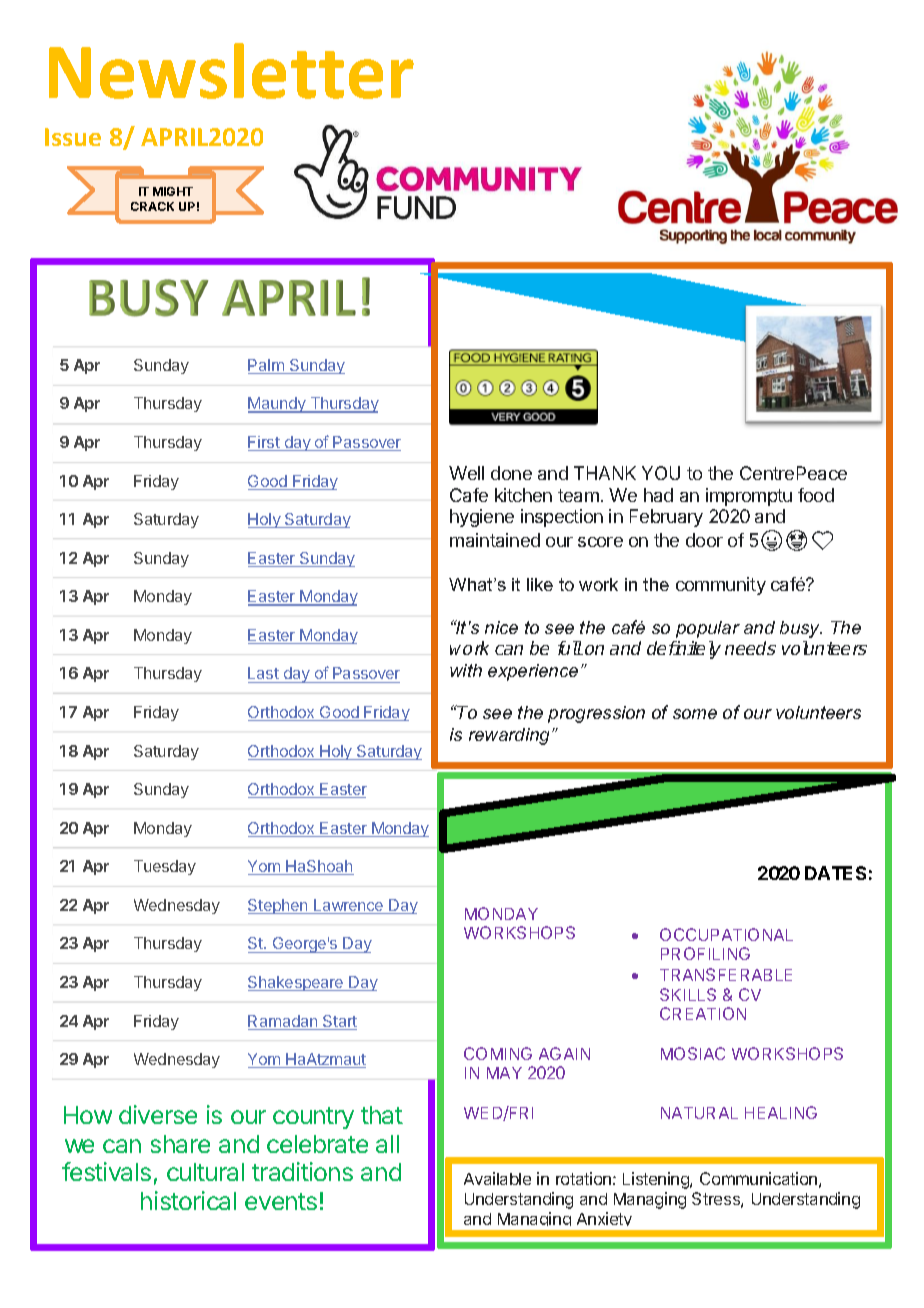 This screenshot has height=1308, width=924. What do you see at coordinates (264, 675) in the screenshot?
I see `Last` at bounding box center [264, 675].
